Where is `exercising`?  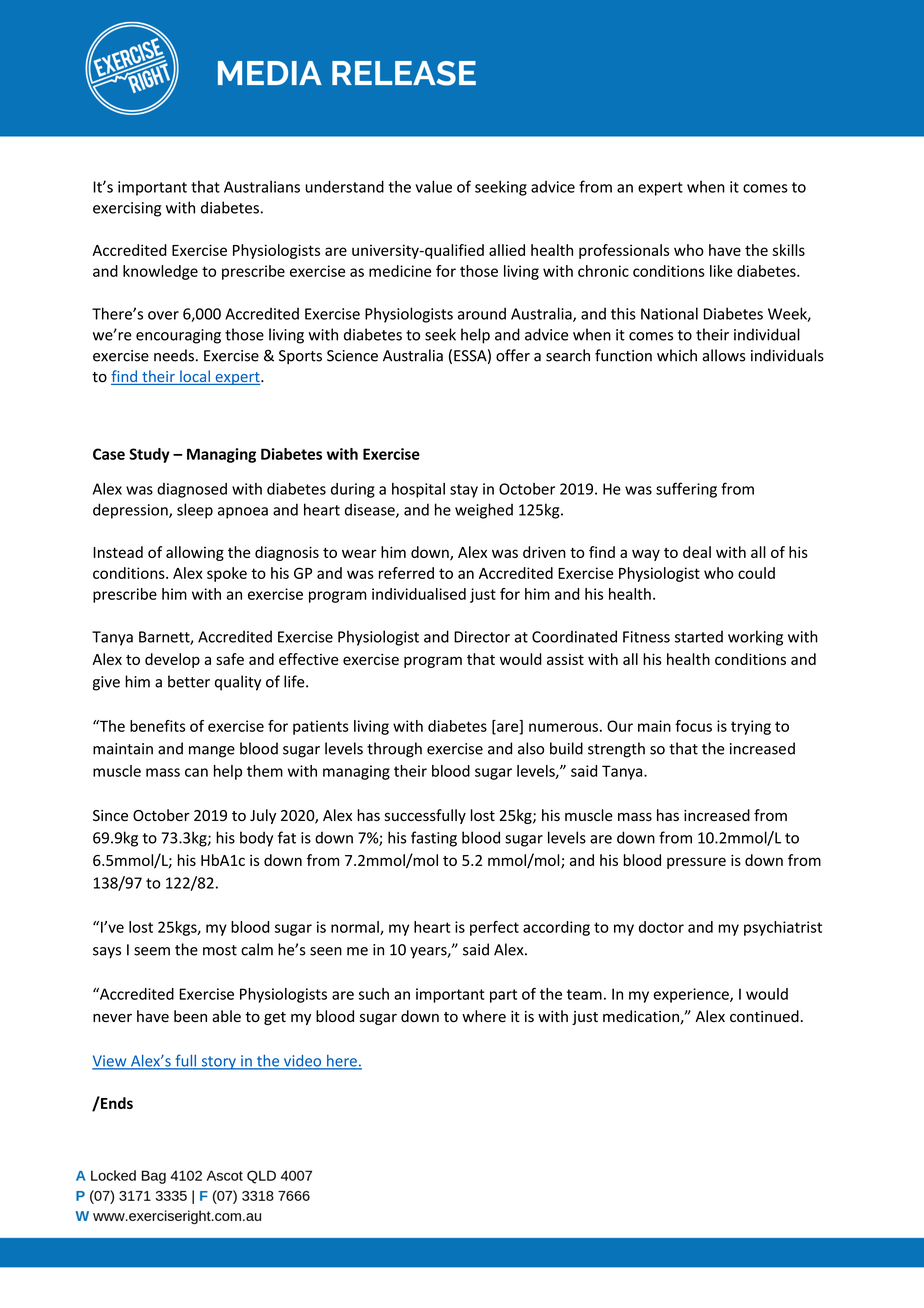
exercising is located at coordinates (127, 209).
